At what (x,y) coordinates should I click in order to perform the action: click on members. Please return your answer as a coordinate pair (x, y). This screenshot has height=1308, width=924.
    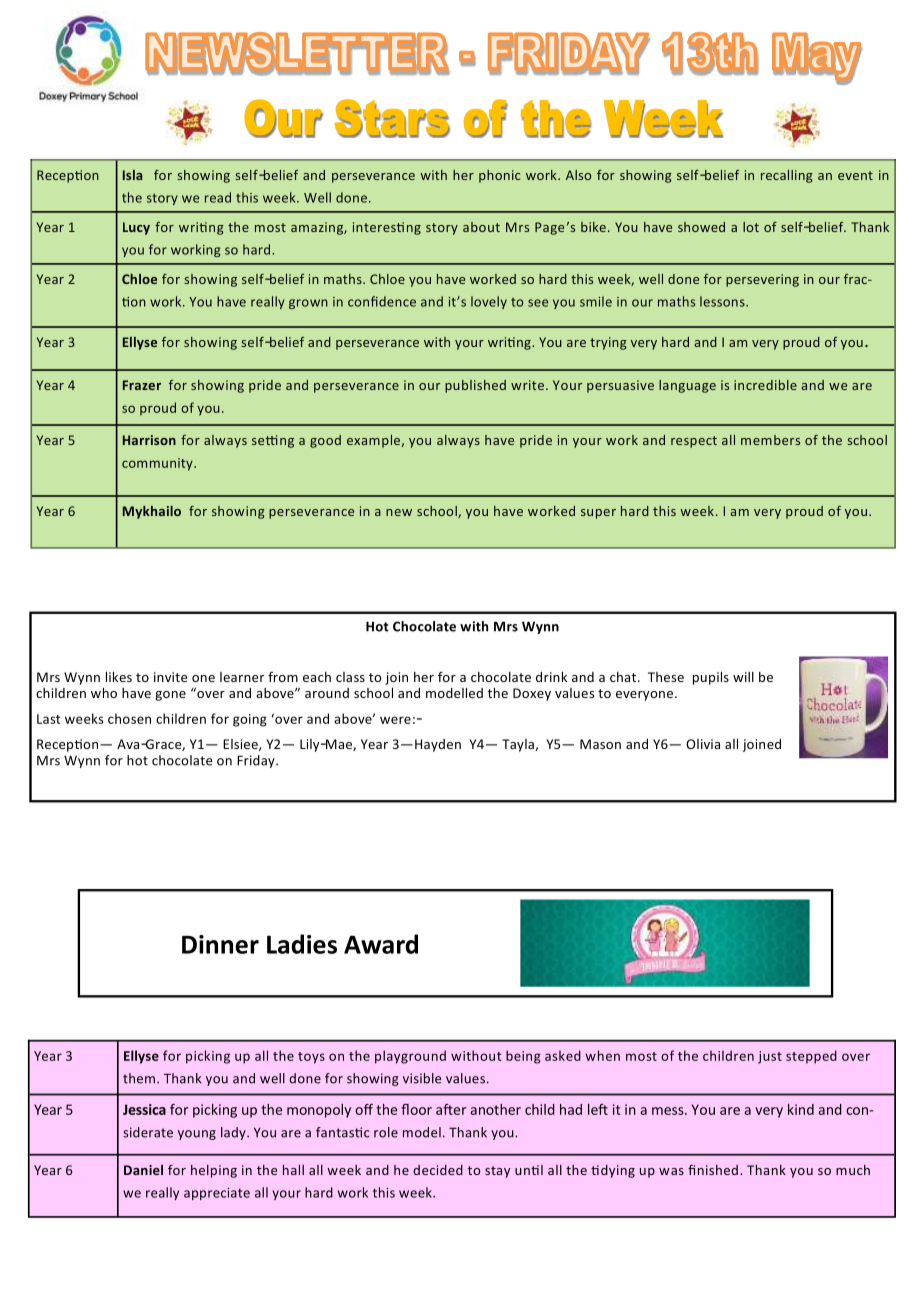
    Looking at the image, I should click on (770, 440).
